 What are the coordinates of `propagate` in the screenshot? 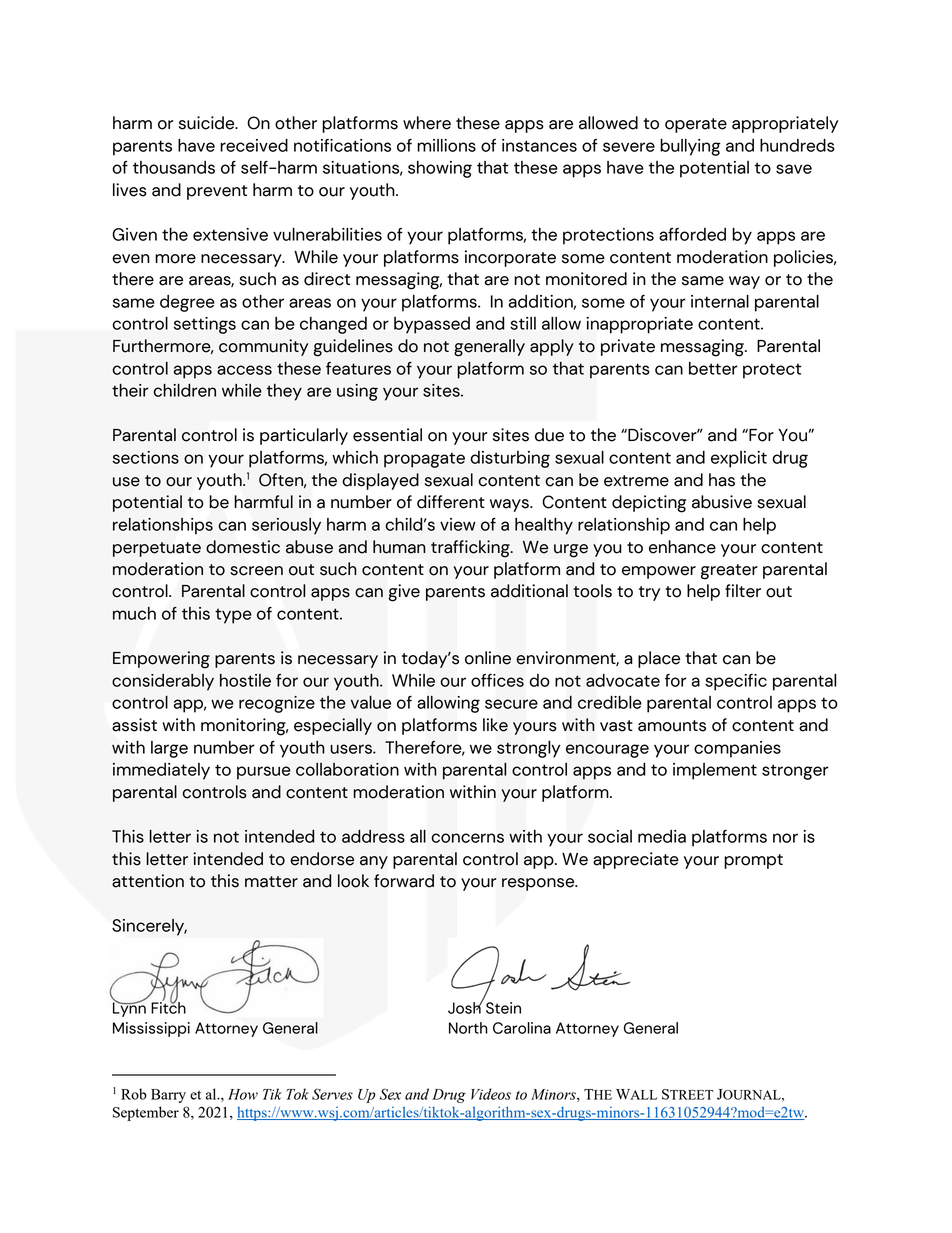 It's located at (424, 460).
